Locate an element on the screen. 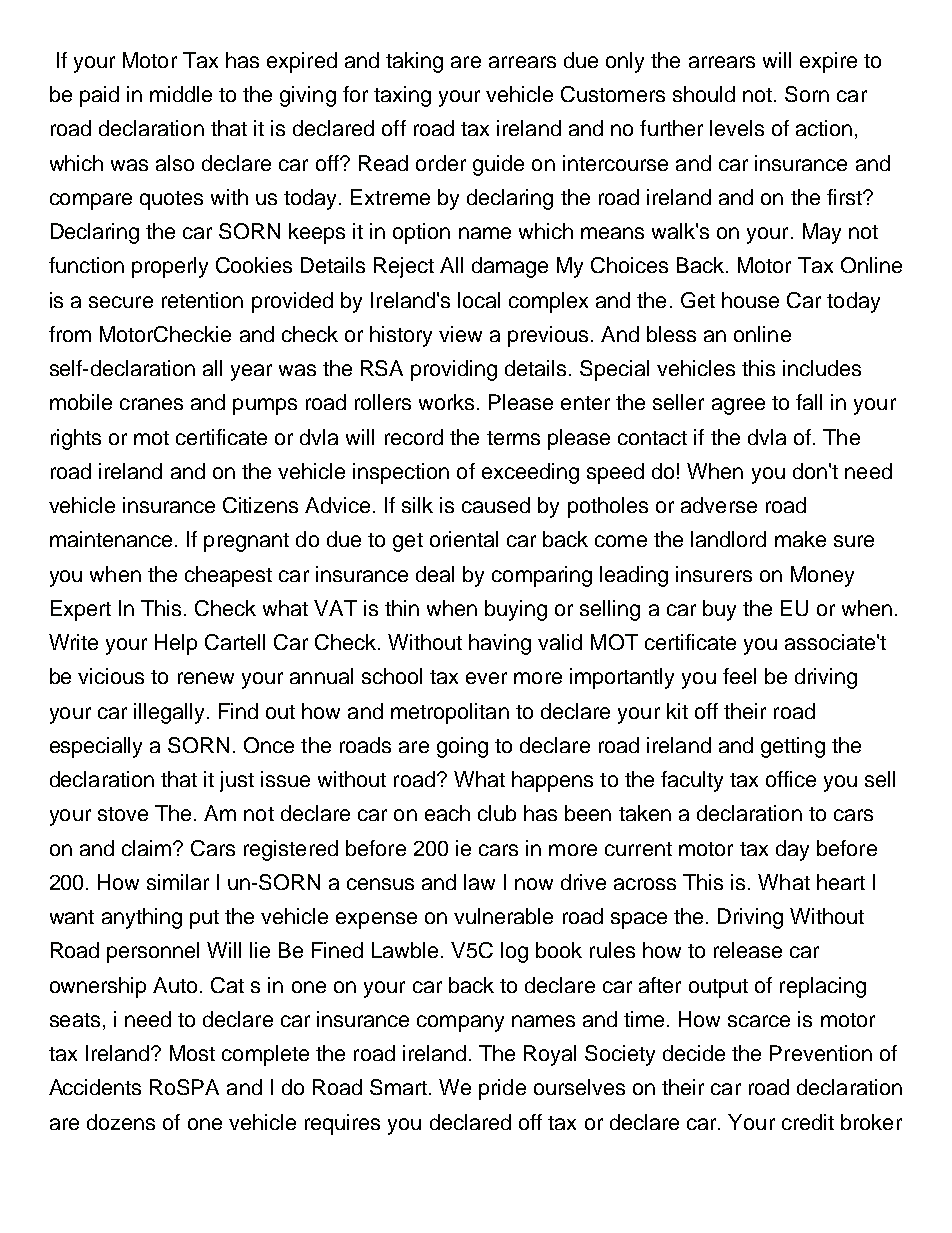  credit is located at coordinates (808, 1122).
